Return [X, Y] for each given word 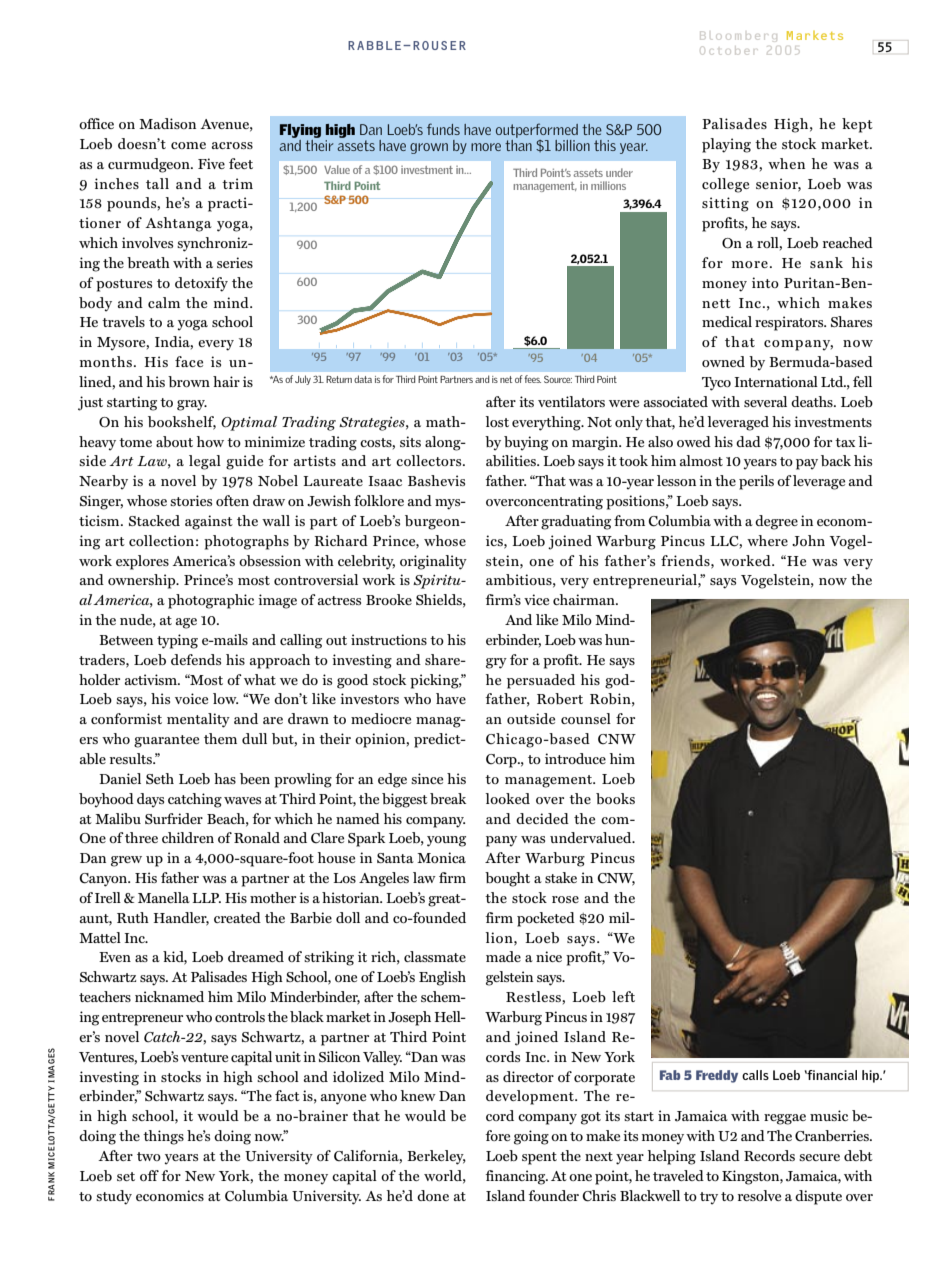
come [188, 145]
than [518, 144]
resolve [759, 1195]
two [149, 1156]
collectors [430, 460]
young [446, 841]
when [786, 163]
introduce [575, 758]
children [188, 837]
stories [191, 500]
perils [756, 482]
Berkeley [436, 1157]
